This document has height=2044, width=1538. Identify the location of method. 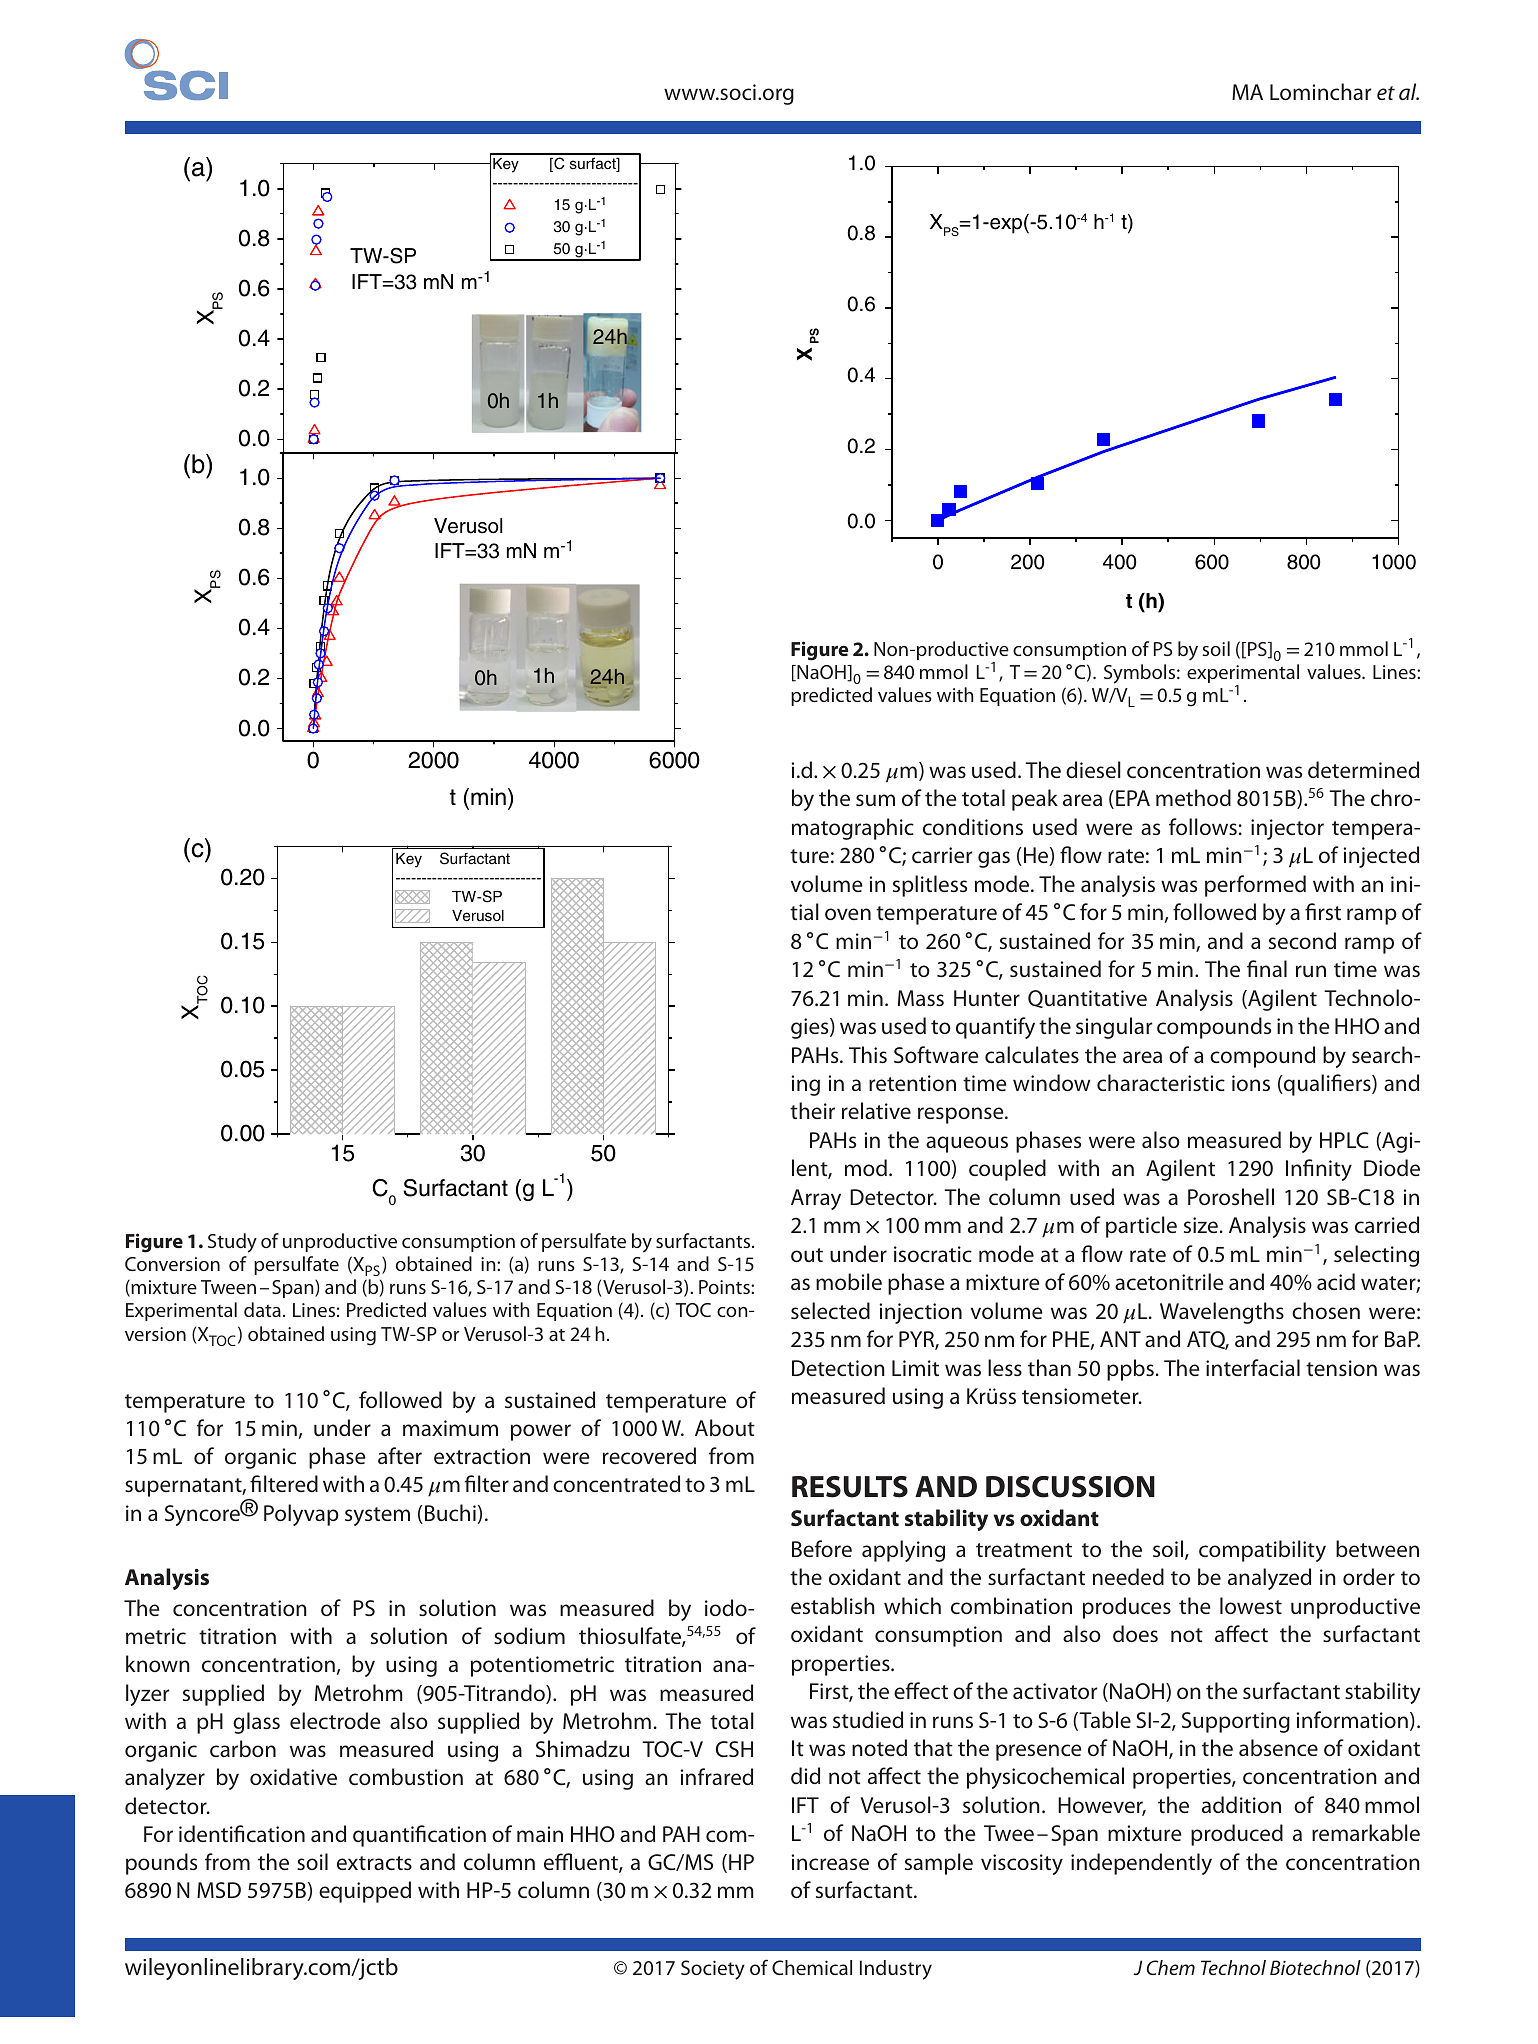
(1193, 797).
